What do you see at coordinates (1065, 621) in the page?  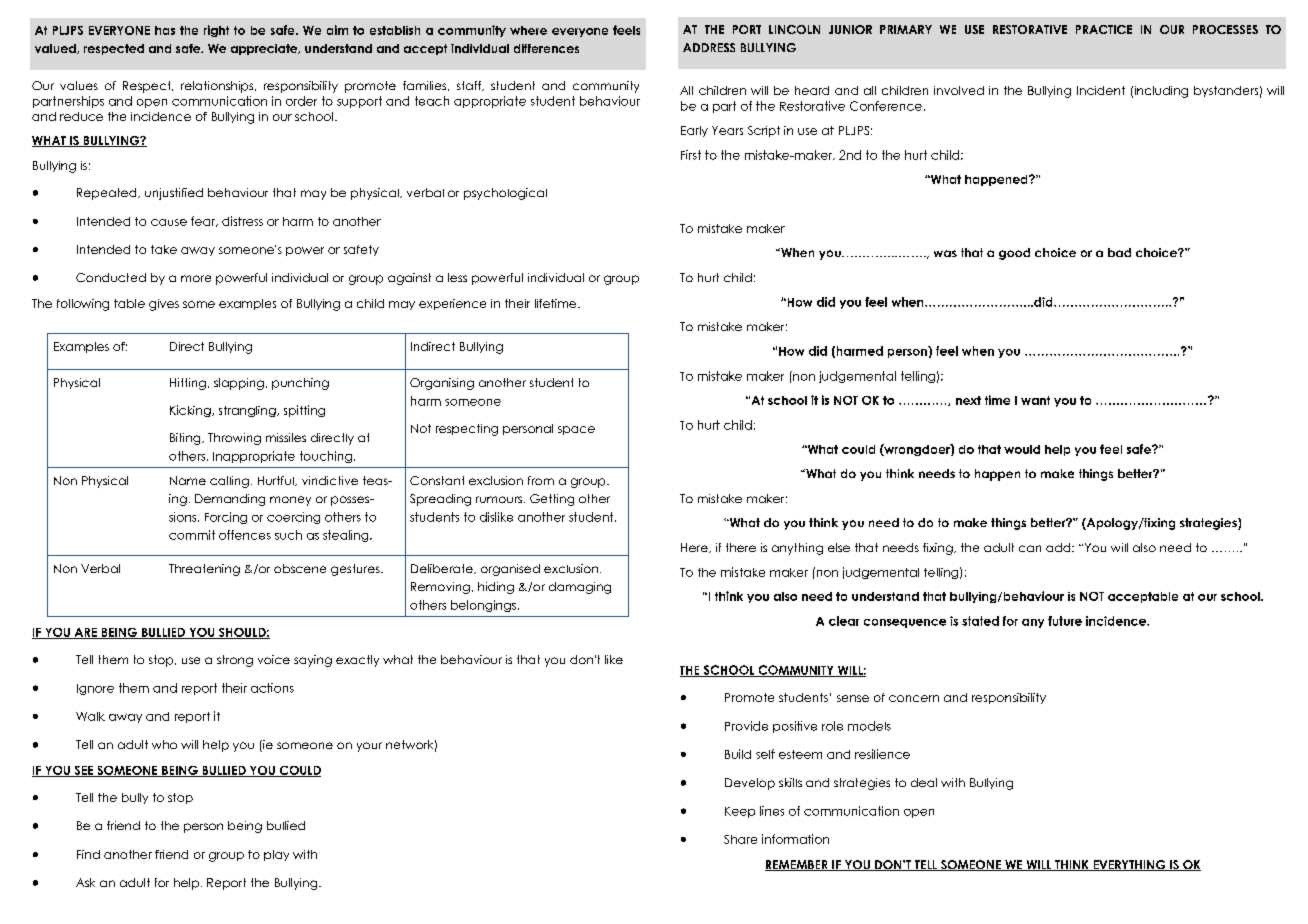 I see `future` at bounding box center [1065, 621].
